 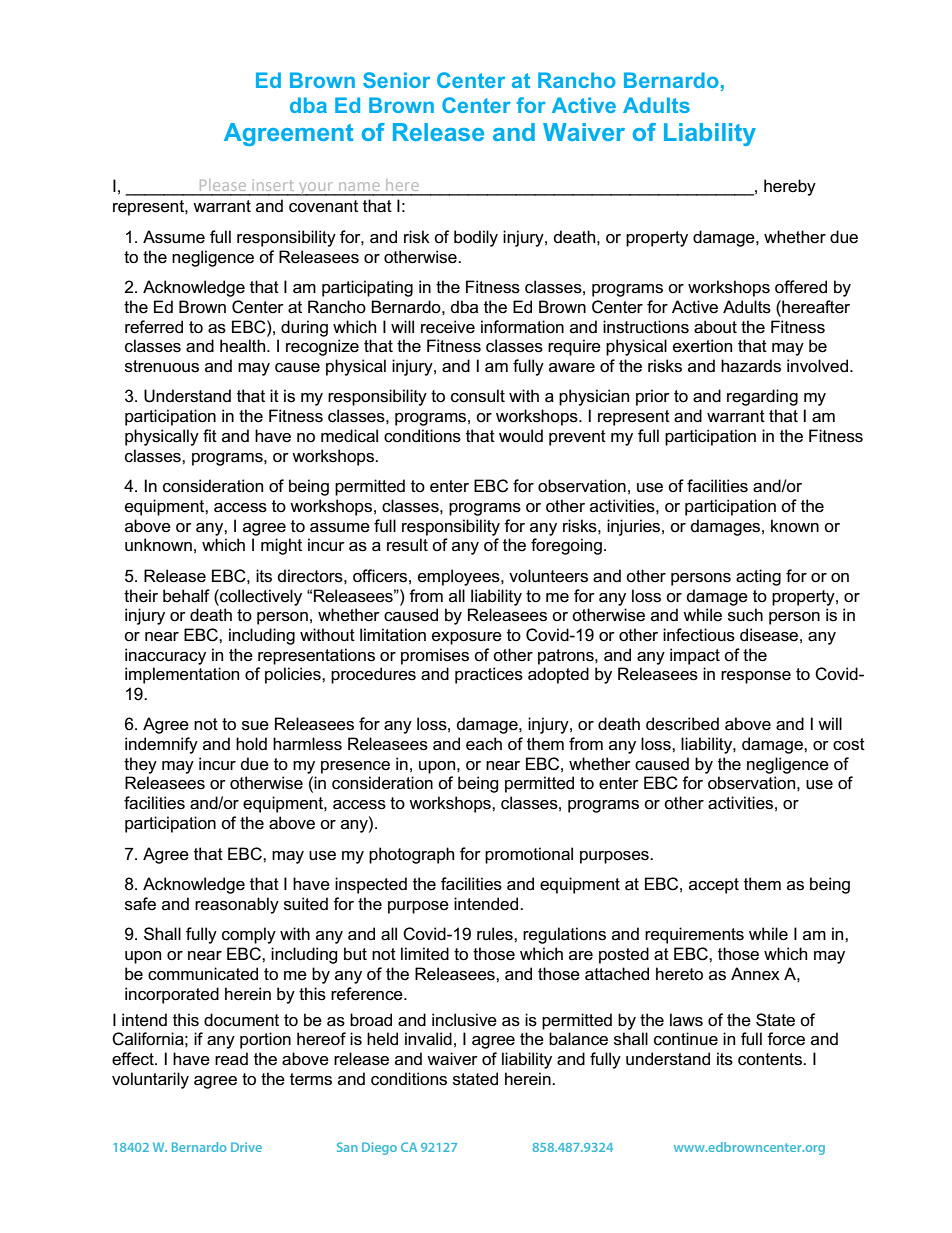 What do you see at coordinates (467, 638) in the screenshot?
I see `exposure` at bounding box center [467, 638].
